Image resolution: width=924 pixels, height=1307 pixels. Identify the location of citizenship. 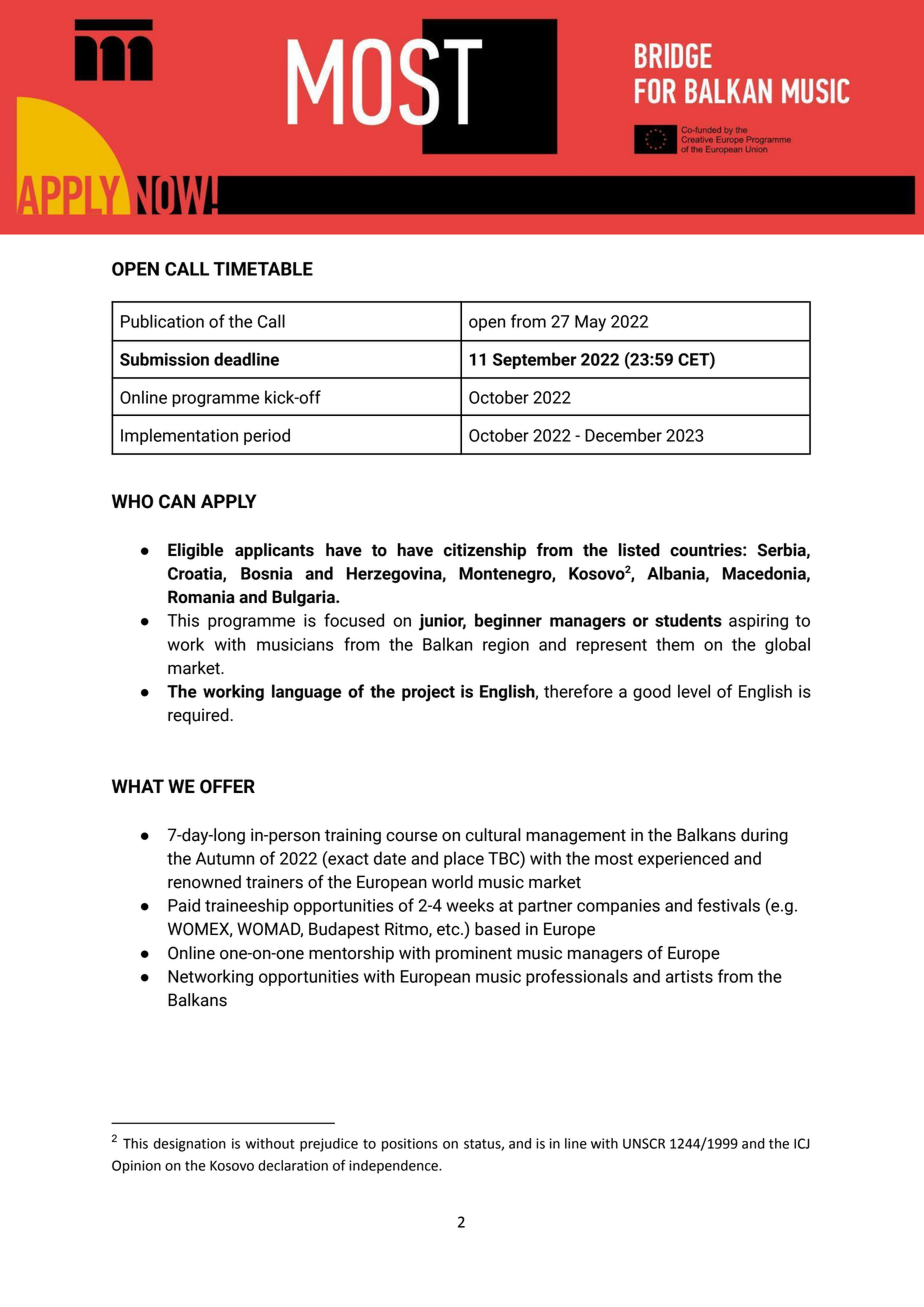
(485, 551).
